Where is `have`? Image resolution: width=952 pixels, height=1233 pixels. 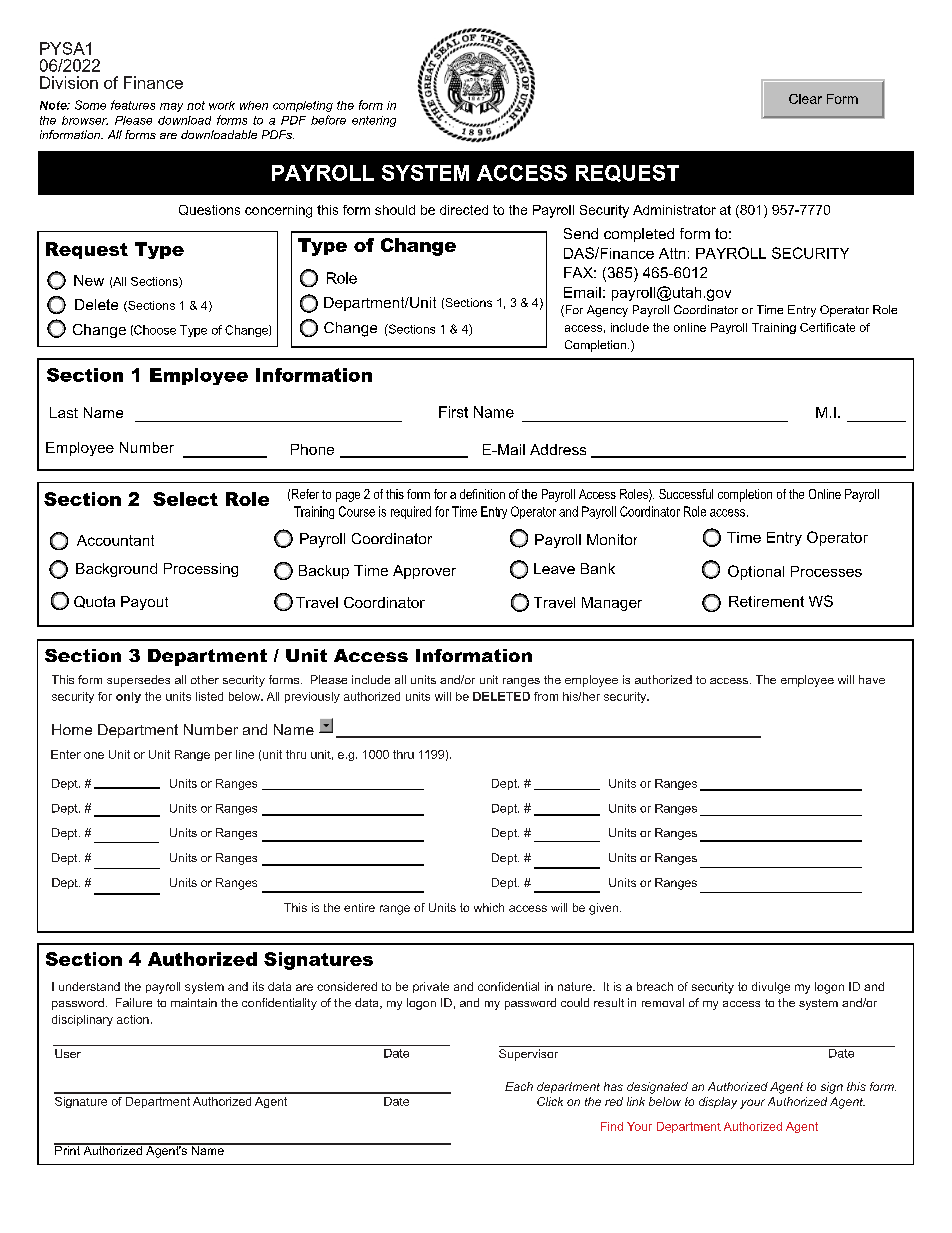 have is located at coordinates (872, 679).
